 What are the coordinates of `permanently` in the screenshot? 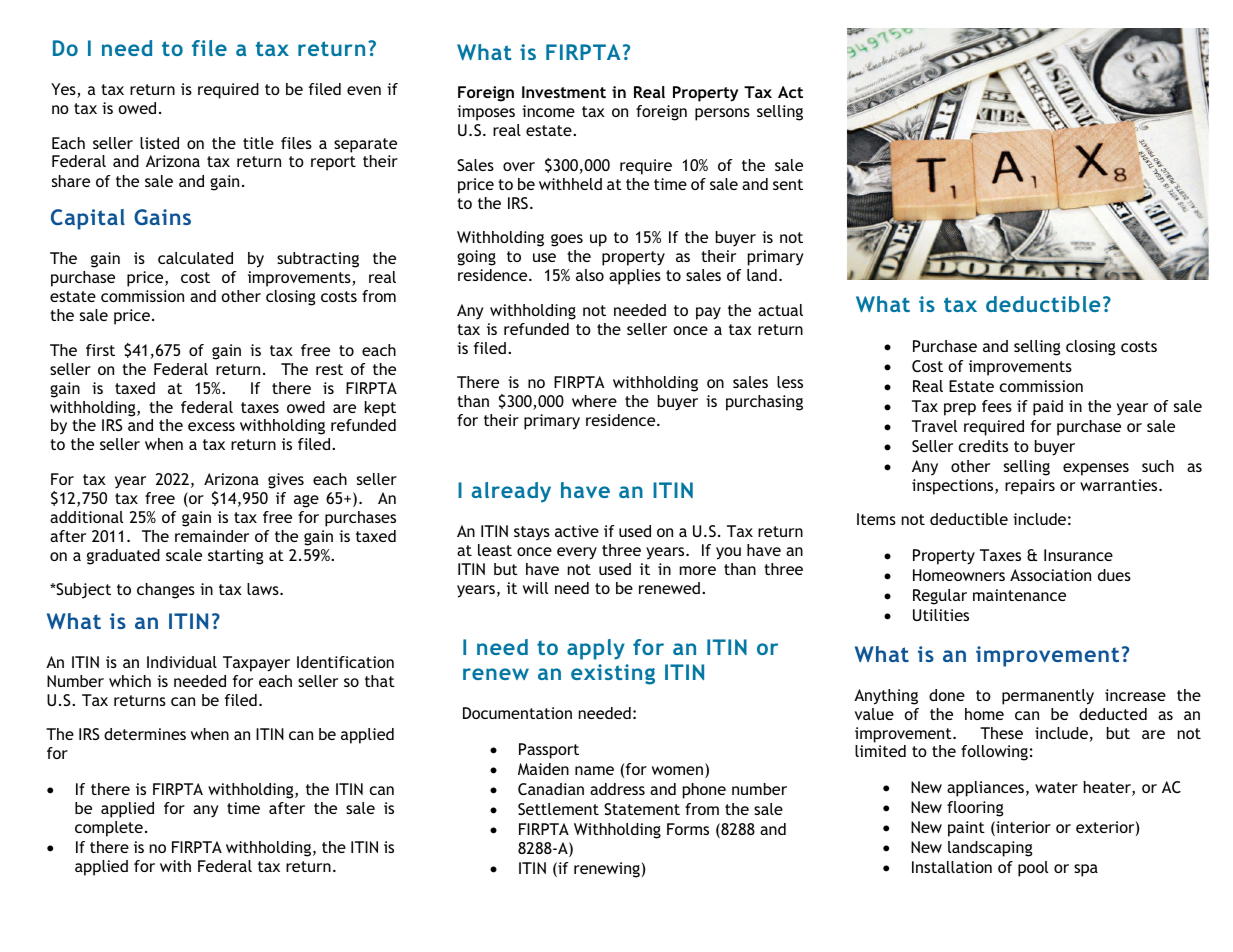 It's located at (1048, 697).
